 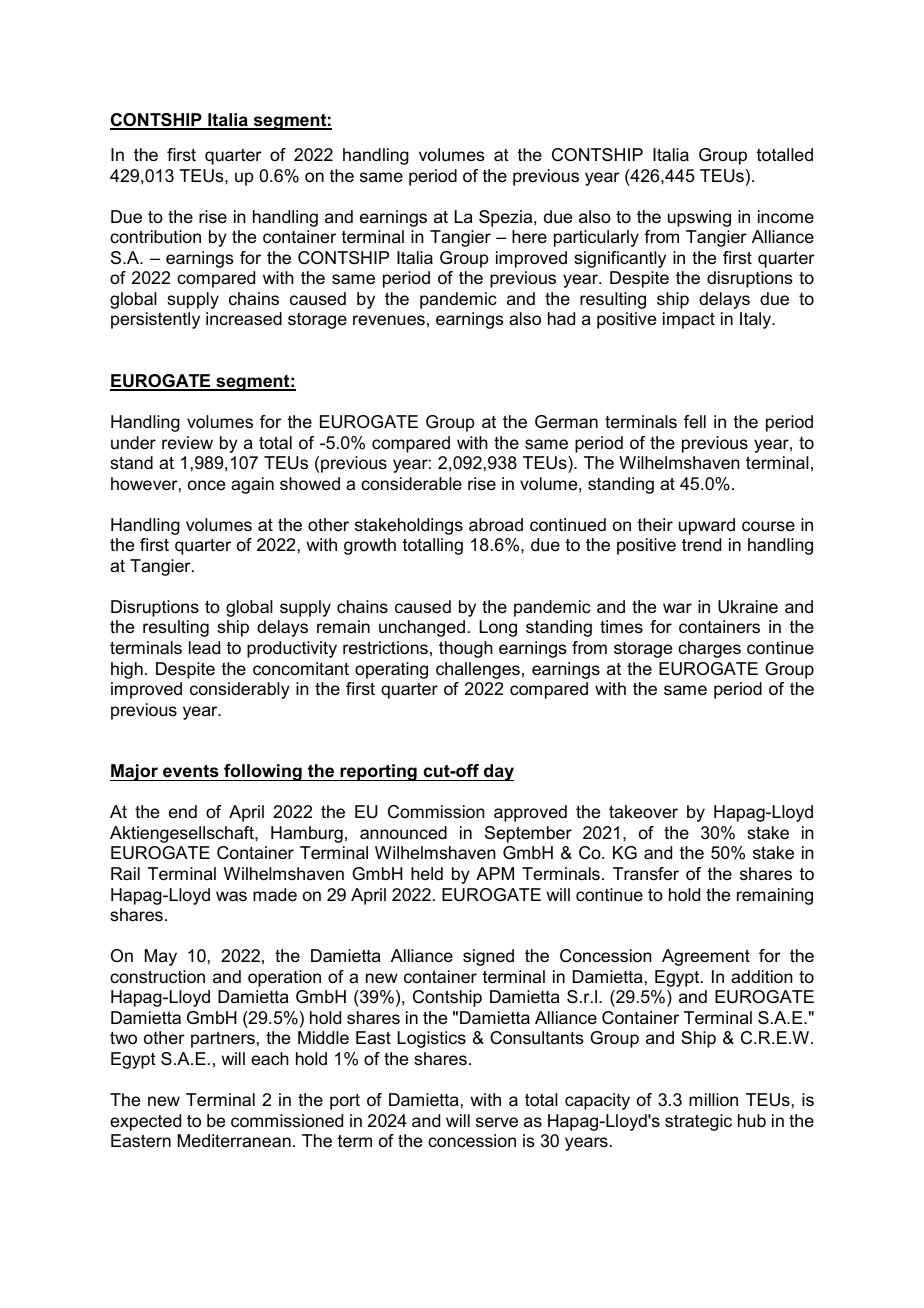 I want to click on announced, so click(x=403, y=833).
